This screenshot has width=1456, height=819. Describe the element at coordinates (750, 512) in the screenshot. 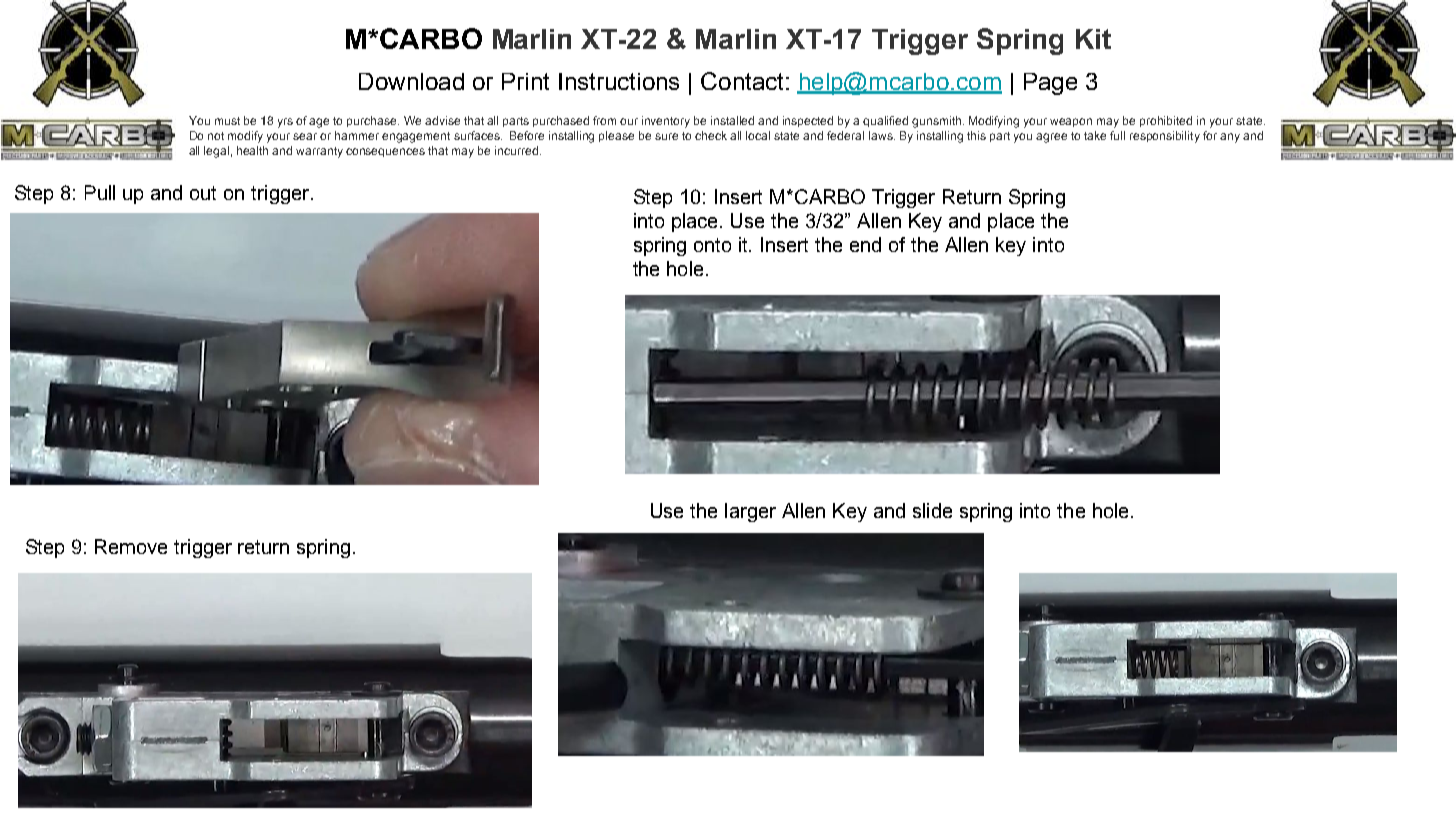

I see `larger` at that location.
